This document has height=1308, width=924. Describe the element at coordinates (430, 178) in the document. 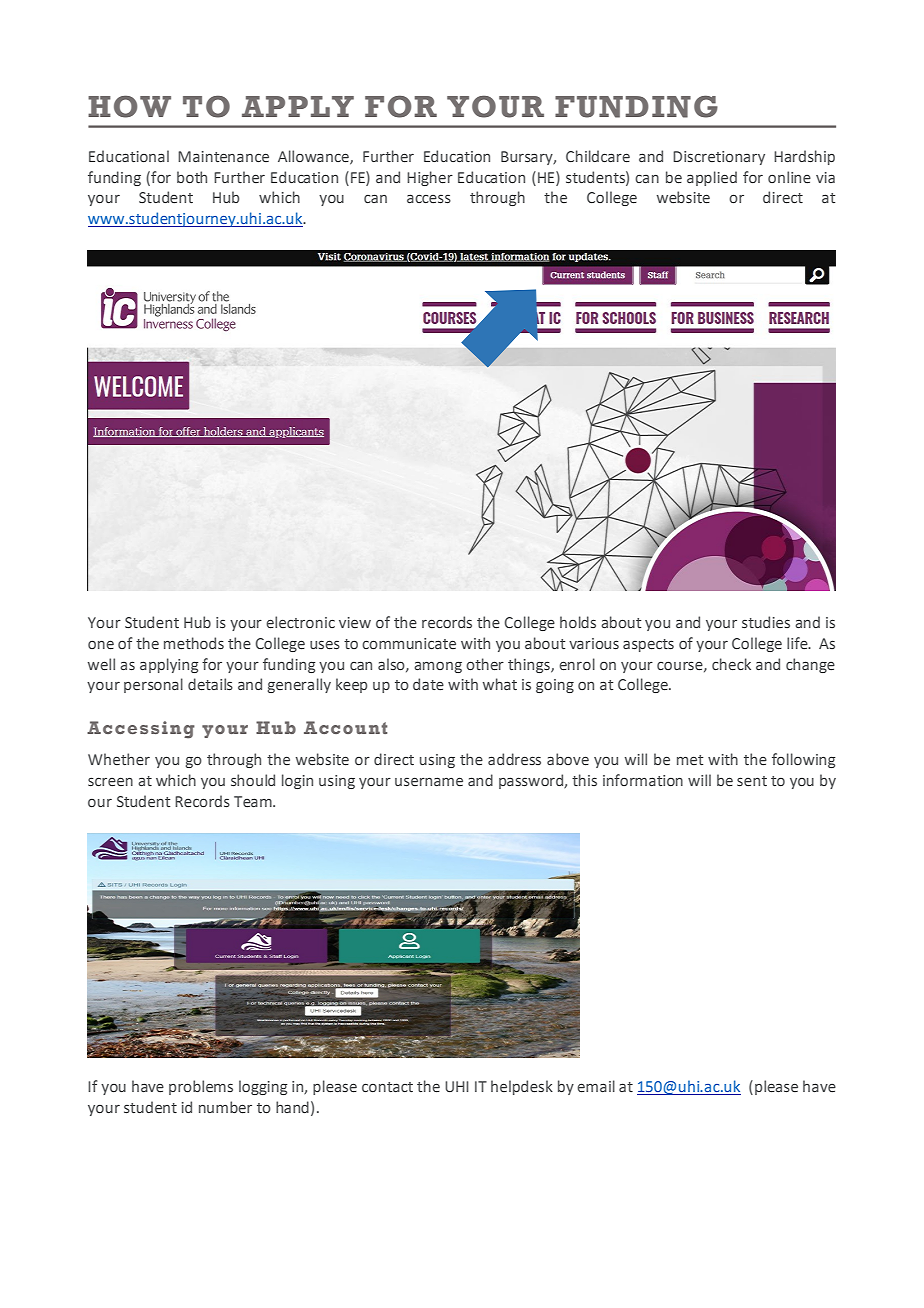

I see `Higher` at that location.
